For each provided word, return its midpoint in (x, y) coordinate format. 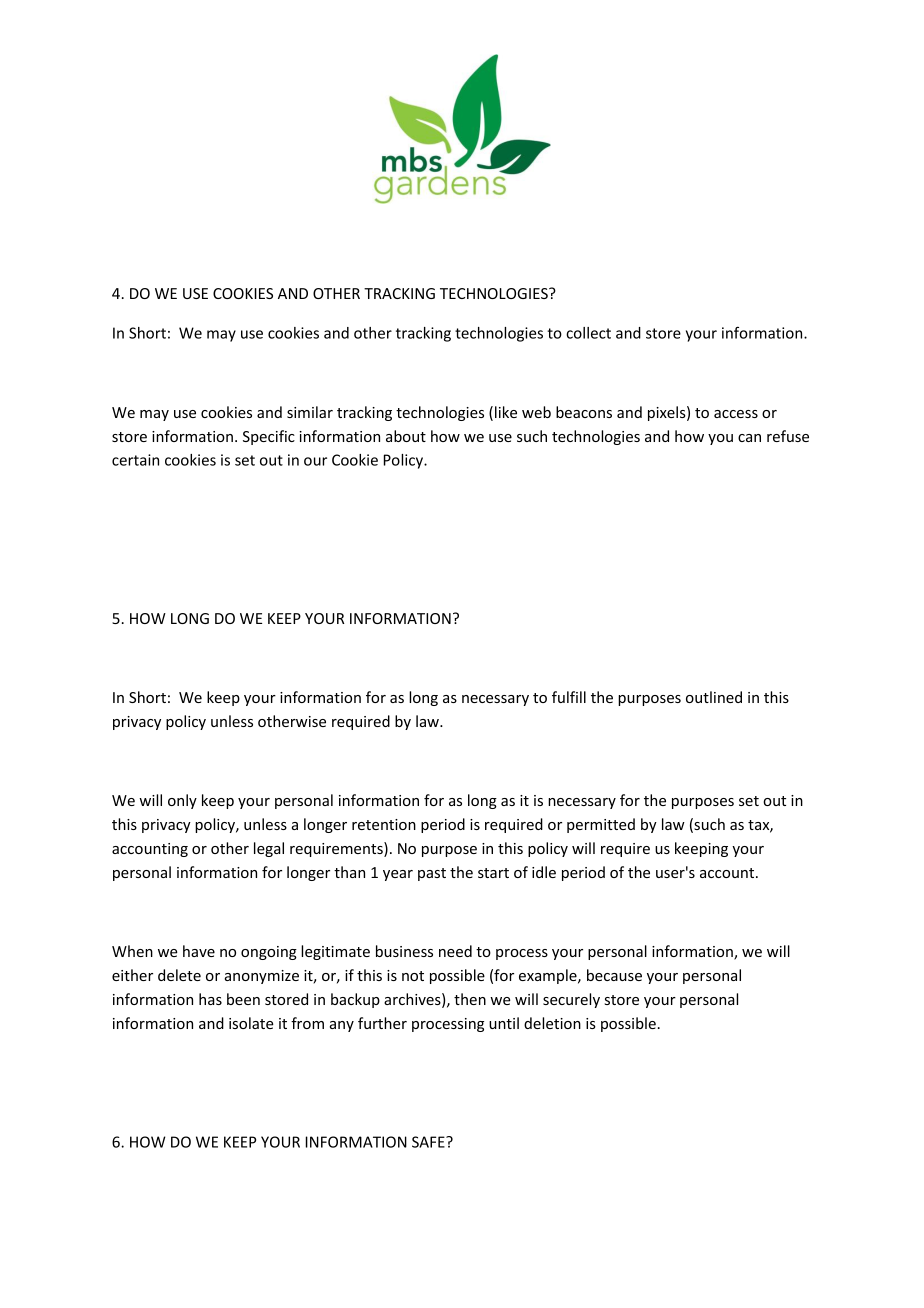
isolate (251, 1023)
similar (310, 412)
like (506, 412)
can (749, 438)
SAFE (429, 1142)
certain (135, 460)
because (614, 975)
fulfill (569, 697)
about (406, 436)
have (199, 951)
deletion (552, 1023)
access (736, 414)
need (455, 951)
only (182, 801)
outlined (714, 697)
